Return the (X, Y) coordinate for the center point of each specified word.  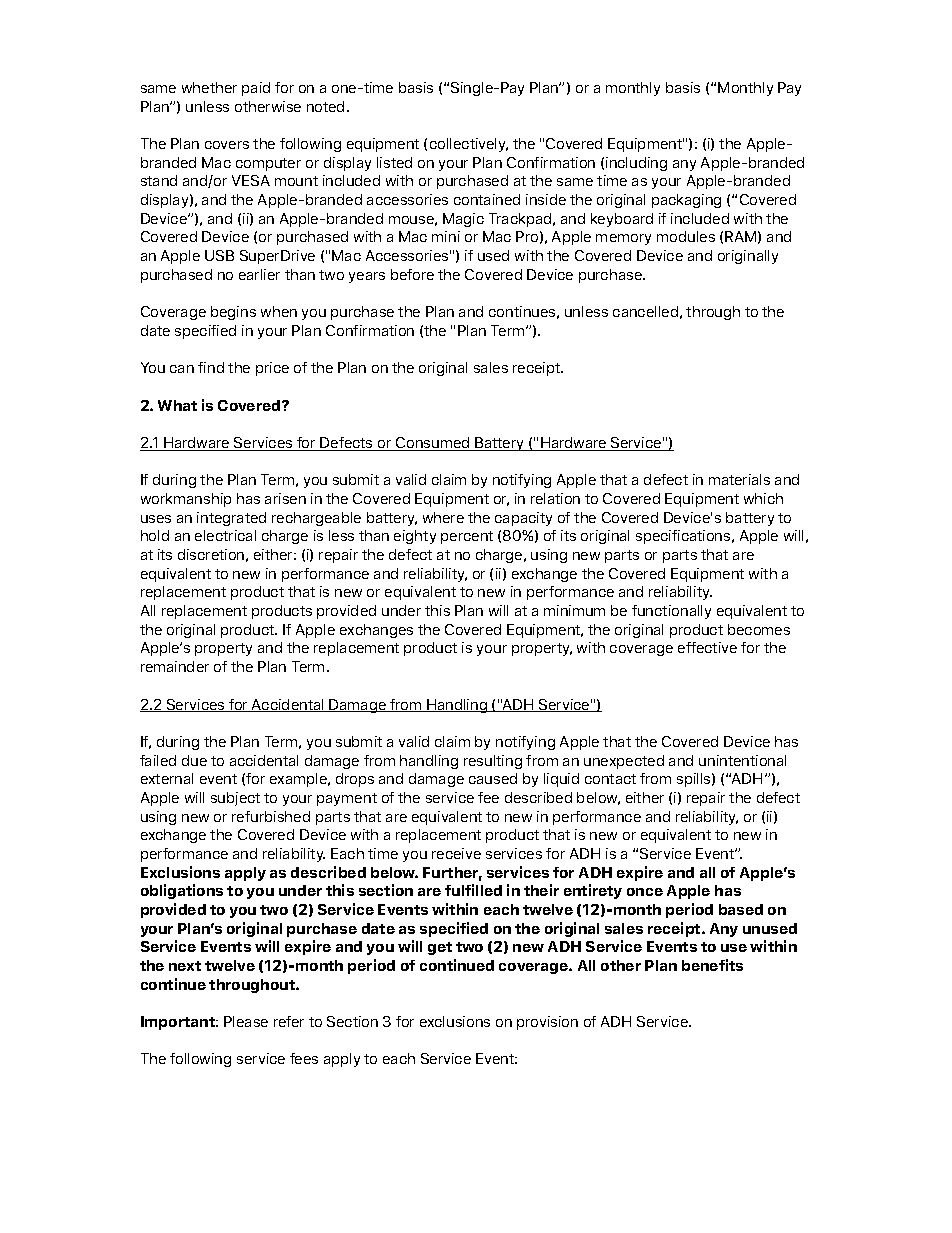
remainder (175, 666)
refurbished (271, 816)
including (636, 164)
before (412, 274)
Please (246, 1021)
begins (233, 313)
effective (707, 647)
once (645, 892)
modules (686, 236)
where (443, 517)
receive (456, 853)
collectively (469, 145)
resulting (493, 762)
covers (227, 145)
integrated (231, 519)
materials (739, 479)
